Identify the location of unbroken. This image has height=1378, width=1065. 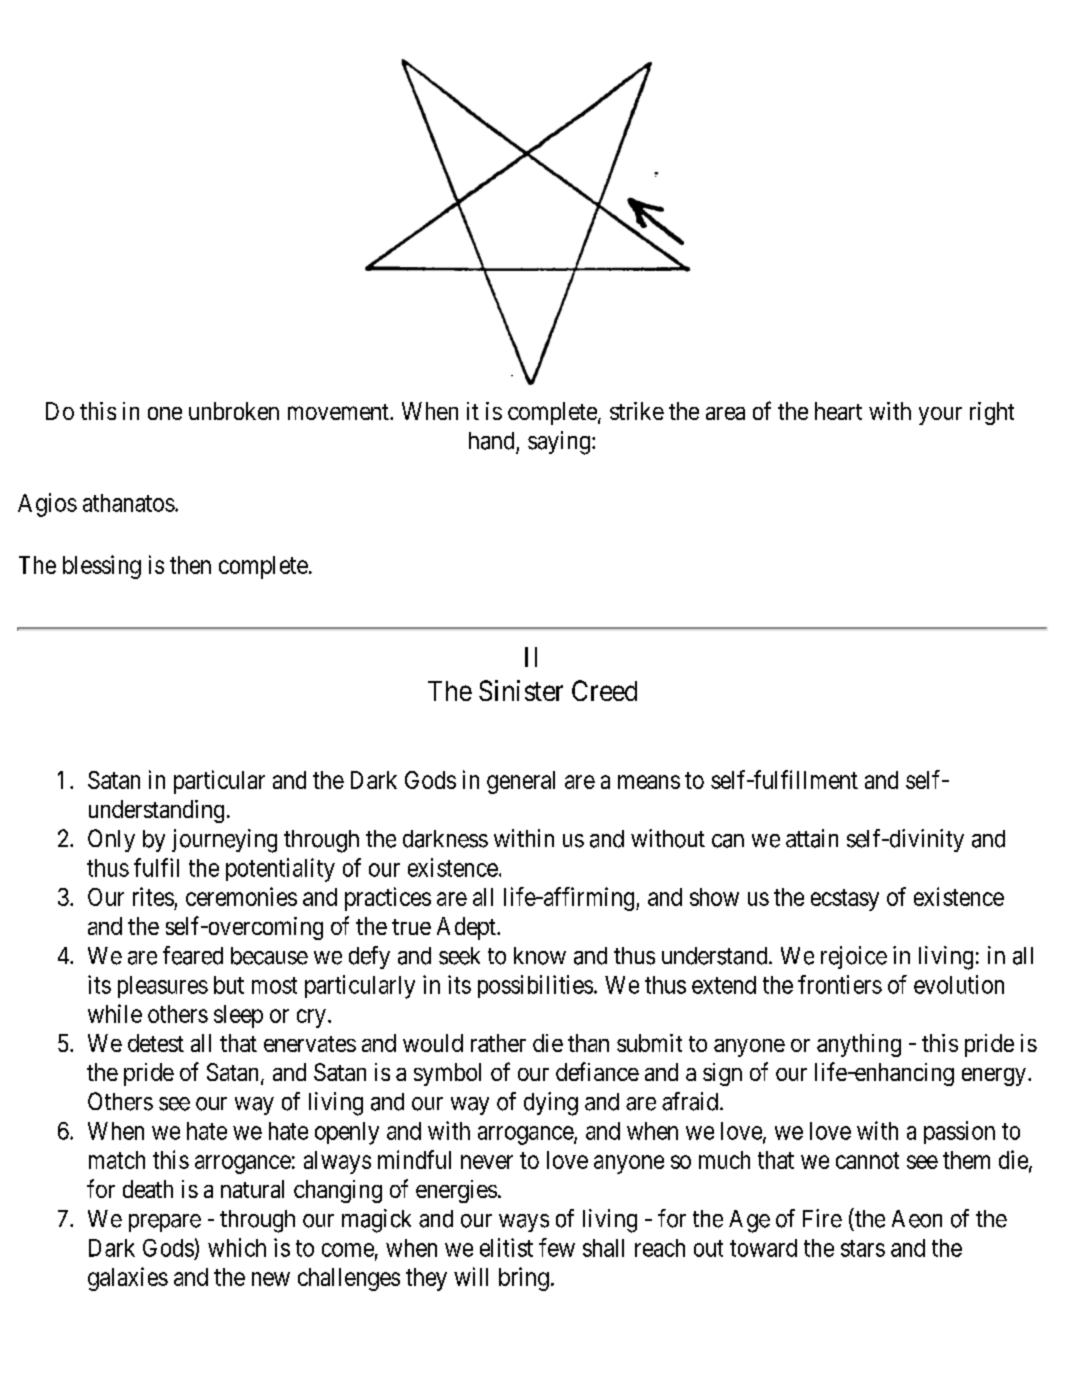
(234, 411).
